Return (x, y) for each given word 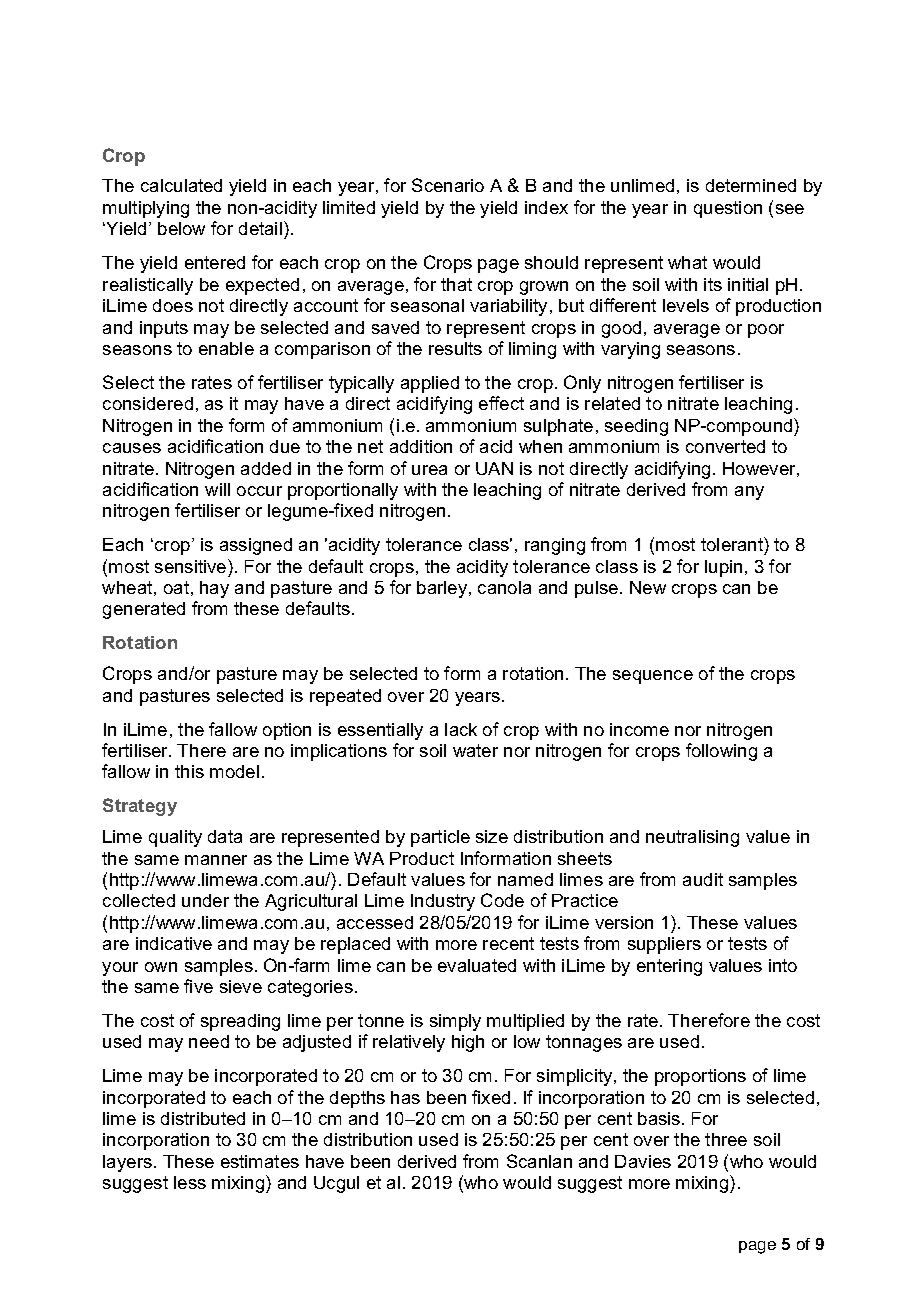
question (728, 209)
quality (175, 838)
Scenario (448, 185)
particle (440, 838)
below (181, 228)
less (190, 1182)
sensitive (190, 566)
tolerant (733, 544)
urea (429, 470)
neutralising (692, 838)
